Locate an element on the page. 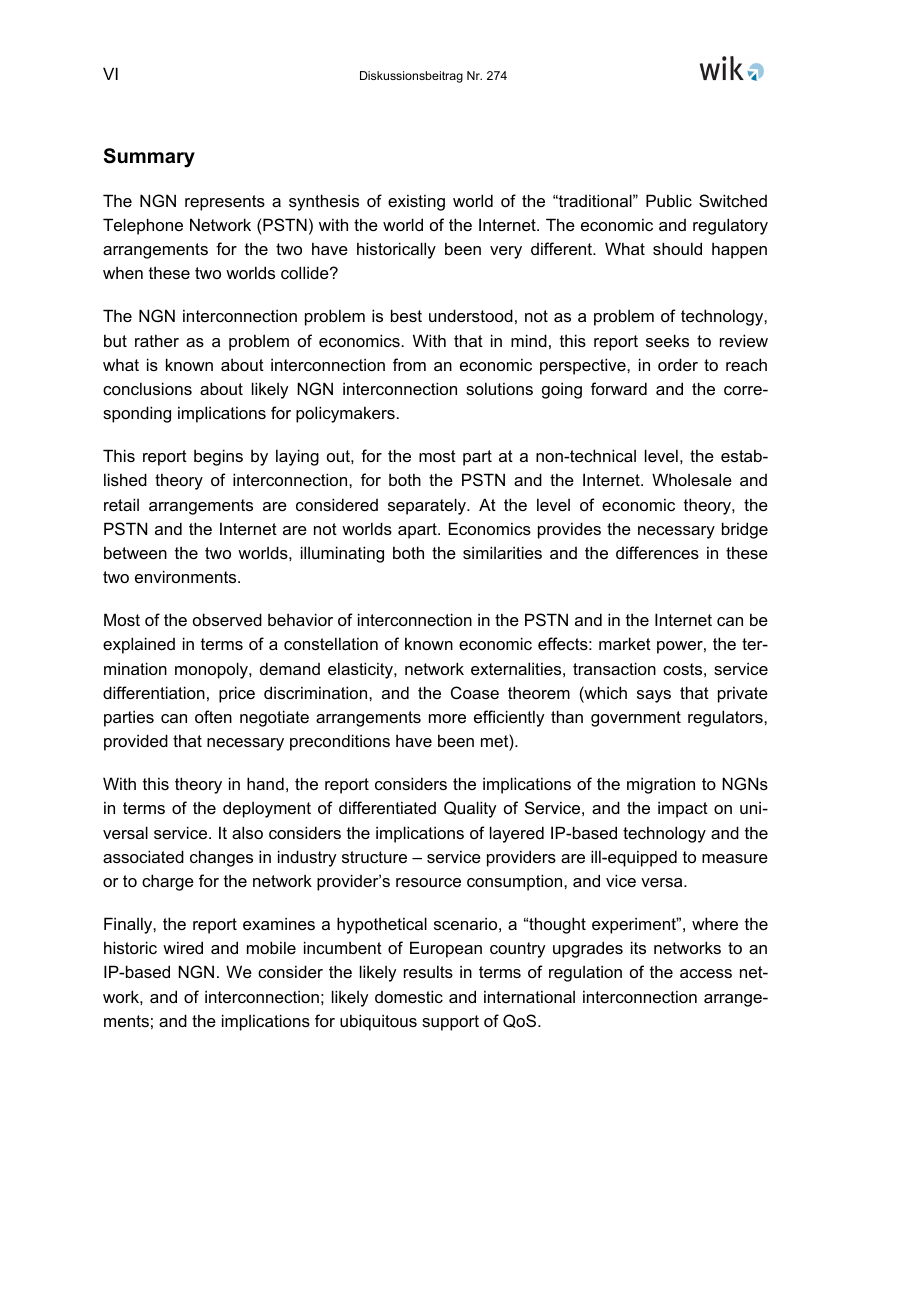 The width and height of the image is (924, 1308). Quality is located at coordinates (470, 809).
